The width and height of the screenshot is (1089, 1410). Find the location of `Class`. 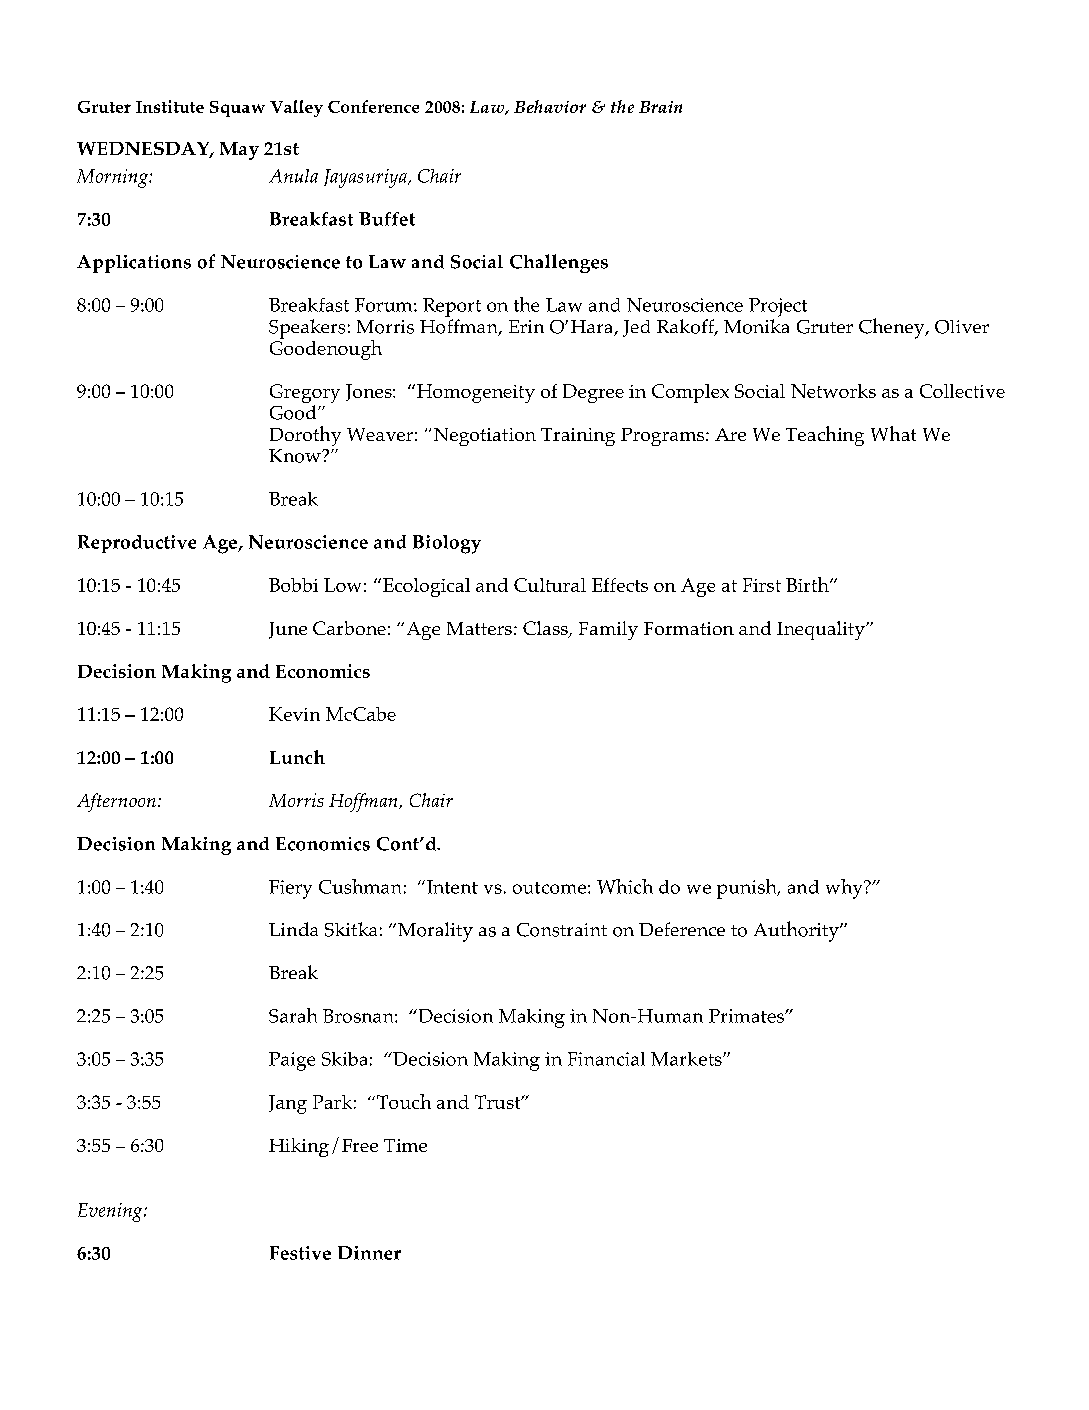

Class is located at coordinates (546, 629).
